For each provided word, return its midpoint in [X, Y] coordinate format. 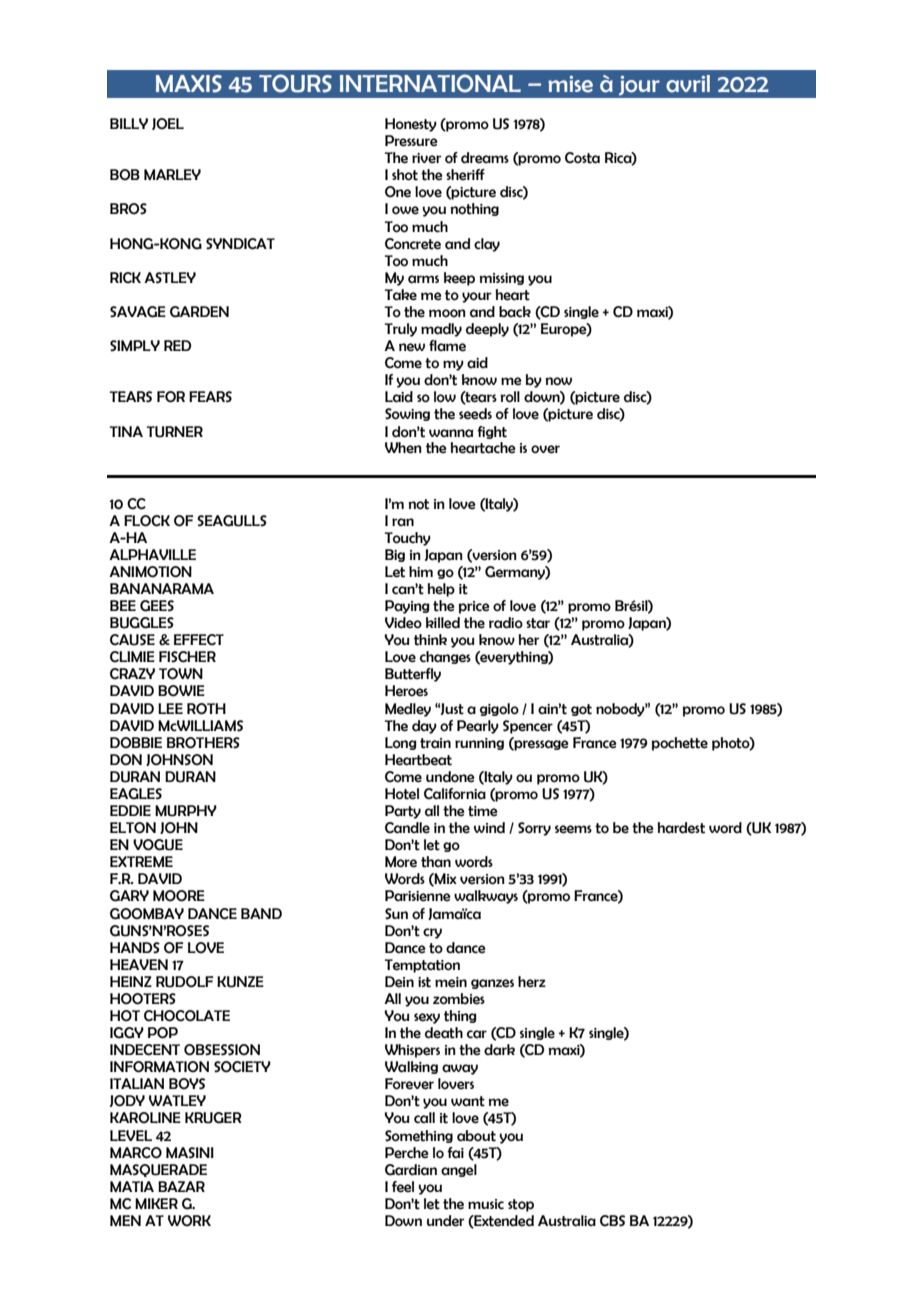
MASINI [190, 1153]
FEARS [210, 397]
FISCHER [187, 657]
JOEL [168, 124]
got [581, 710]
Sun [396, 914]
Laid [399, 397]
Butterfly [413, 675]
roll [510, 397]
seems [573, 829]
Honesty [411, 125]
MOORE [179, 896]
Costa [582, 158]
